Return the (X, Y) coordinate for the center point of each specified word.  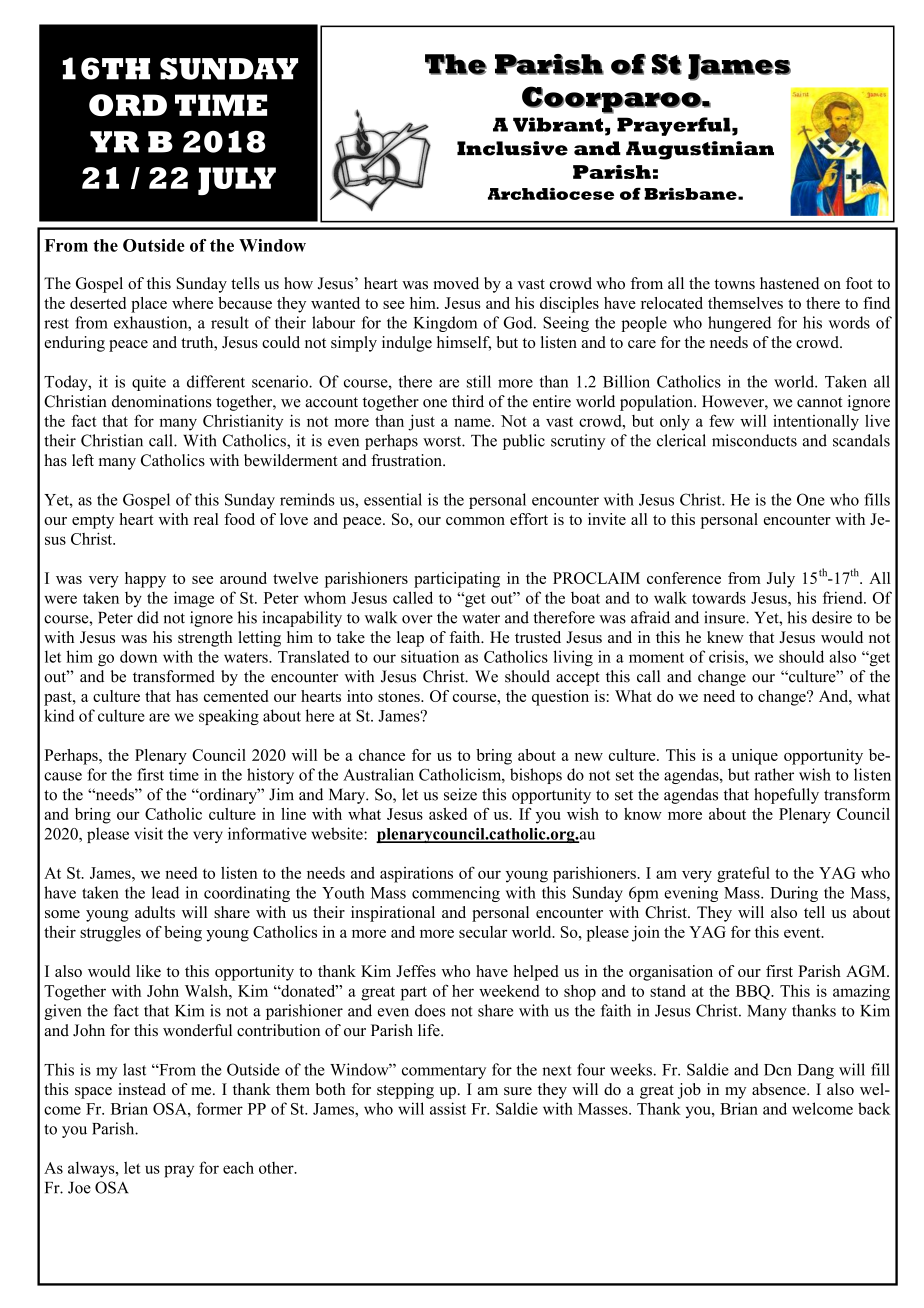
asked (448, 814)
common (475, 521)
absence (780, 1089)
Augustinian (700, 150)
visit (148, 833)
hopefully (786, 796)
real (206, 519)
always (92, 1169)
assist (448, 1108)
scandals (861, 440)
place (149, 305)
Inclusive (512, 148)
